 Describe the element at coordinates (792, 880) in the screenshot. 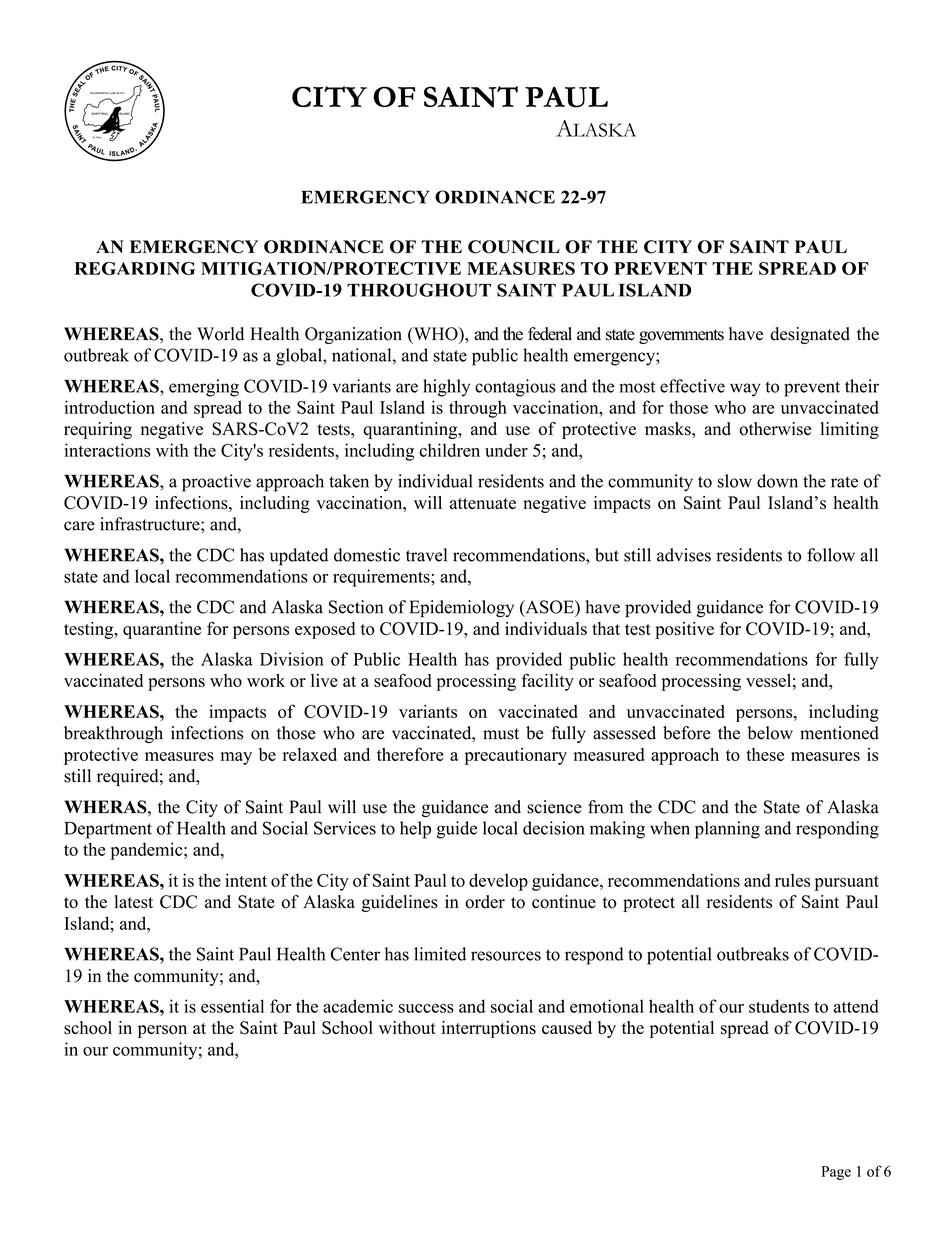

I see `rules` at that location.
